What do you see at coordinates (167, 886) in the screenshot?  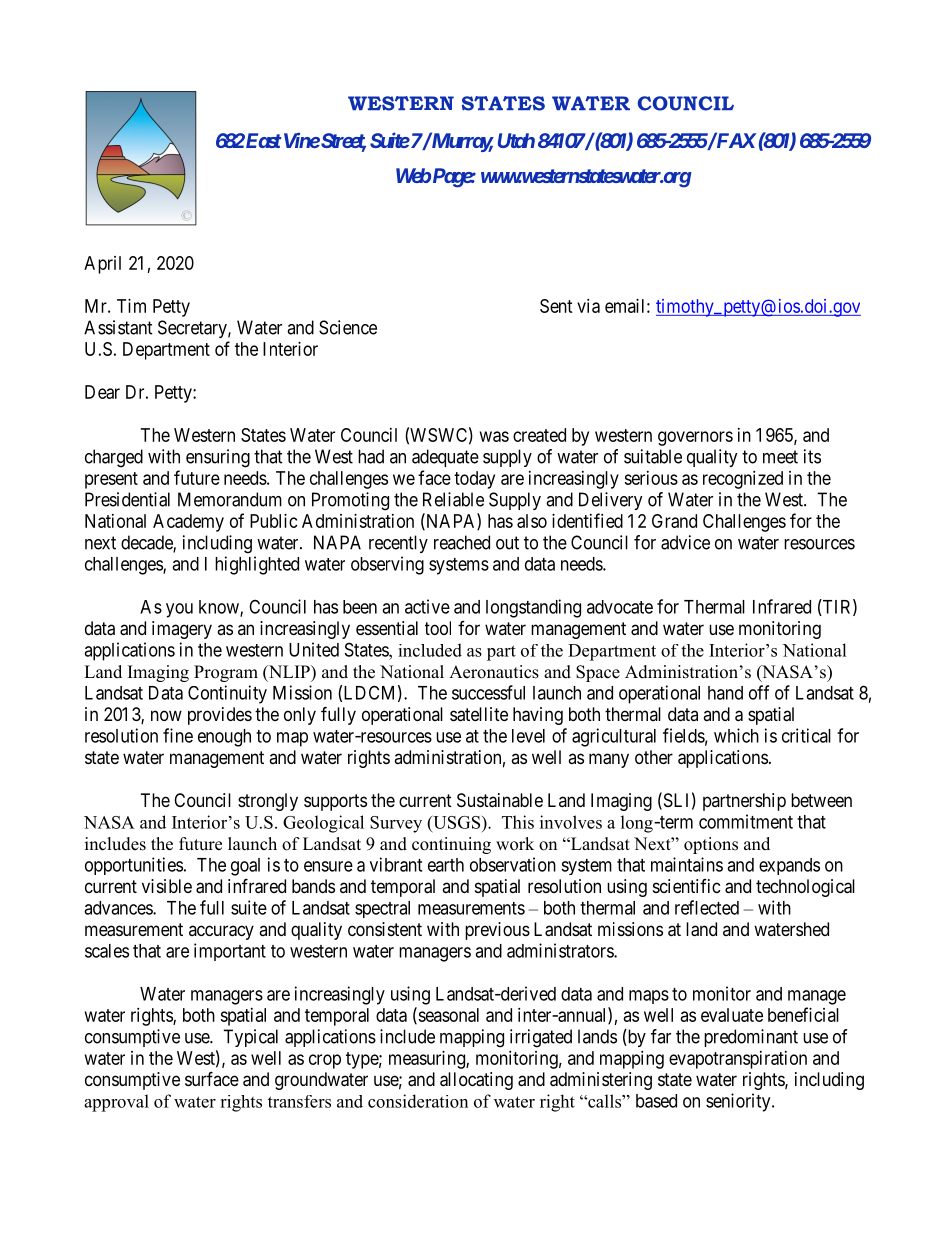 I see `visible` at bounding box center [167, 886].
